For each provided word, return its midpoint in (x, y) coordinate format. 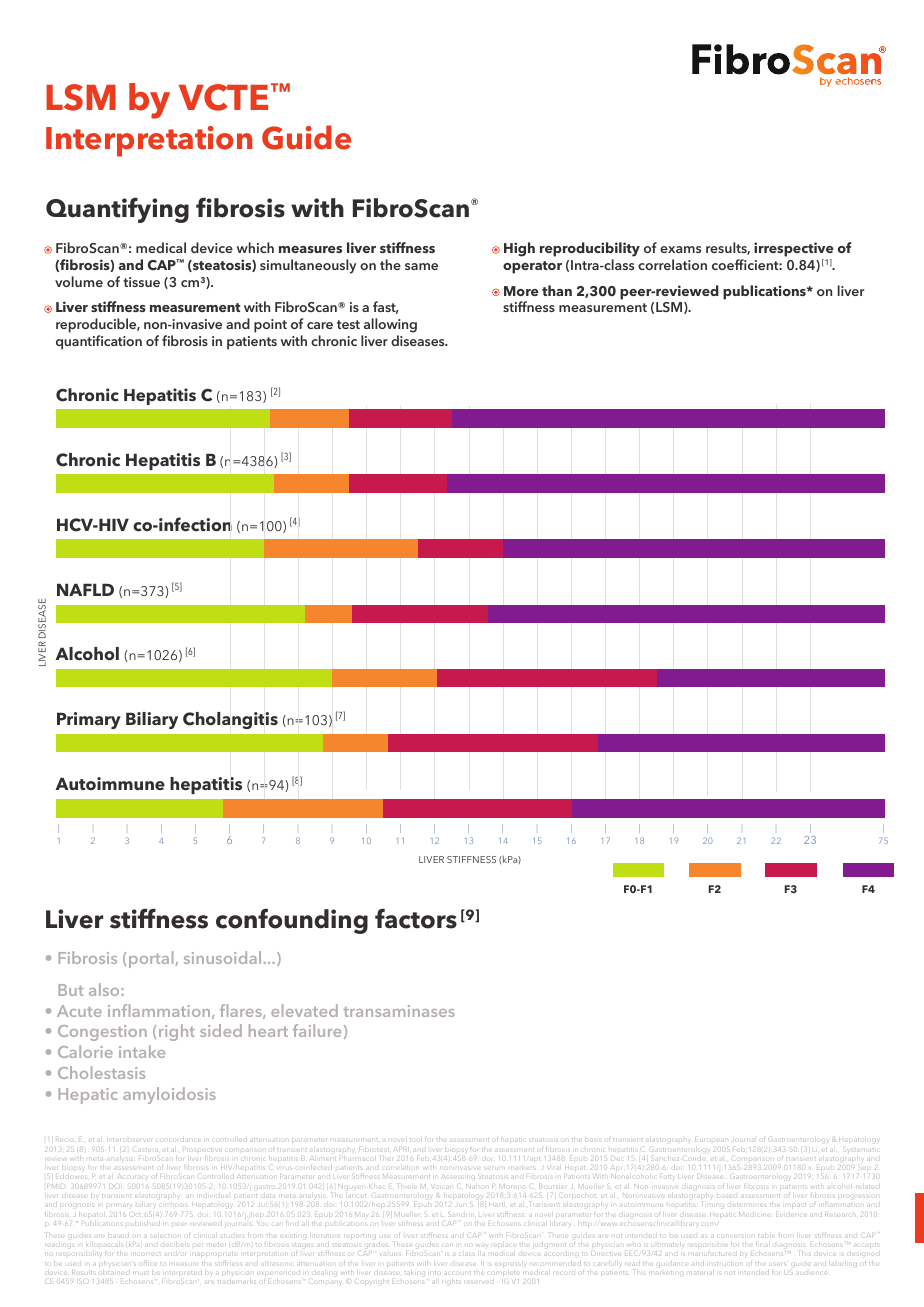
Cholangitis (230, 720)
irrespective (794, 251)
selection (164, 1235)
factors (416, 918)
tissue (141, 282)
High (519, 249)
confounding (292, 921)
